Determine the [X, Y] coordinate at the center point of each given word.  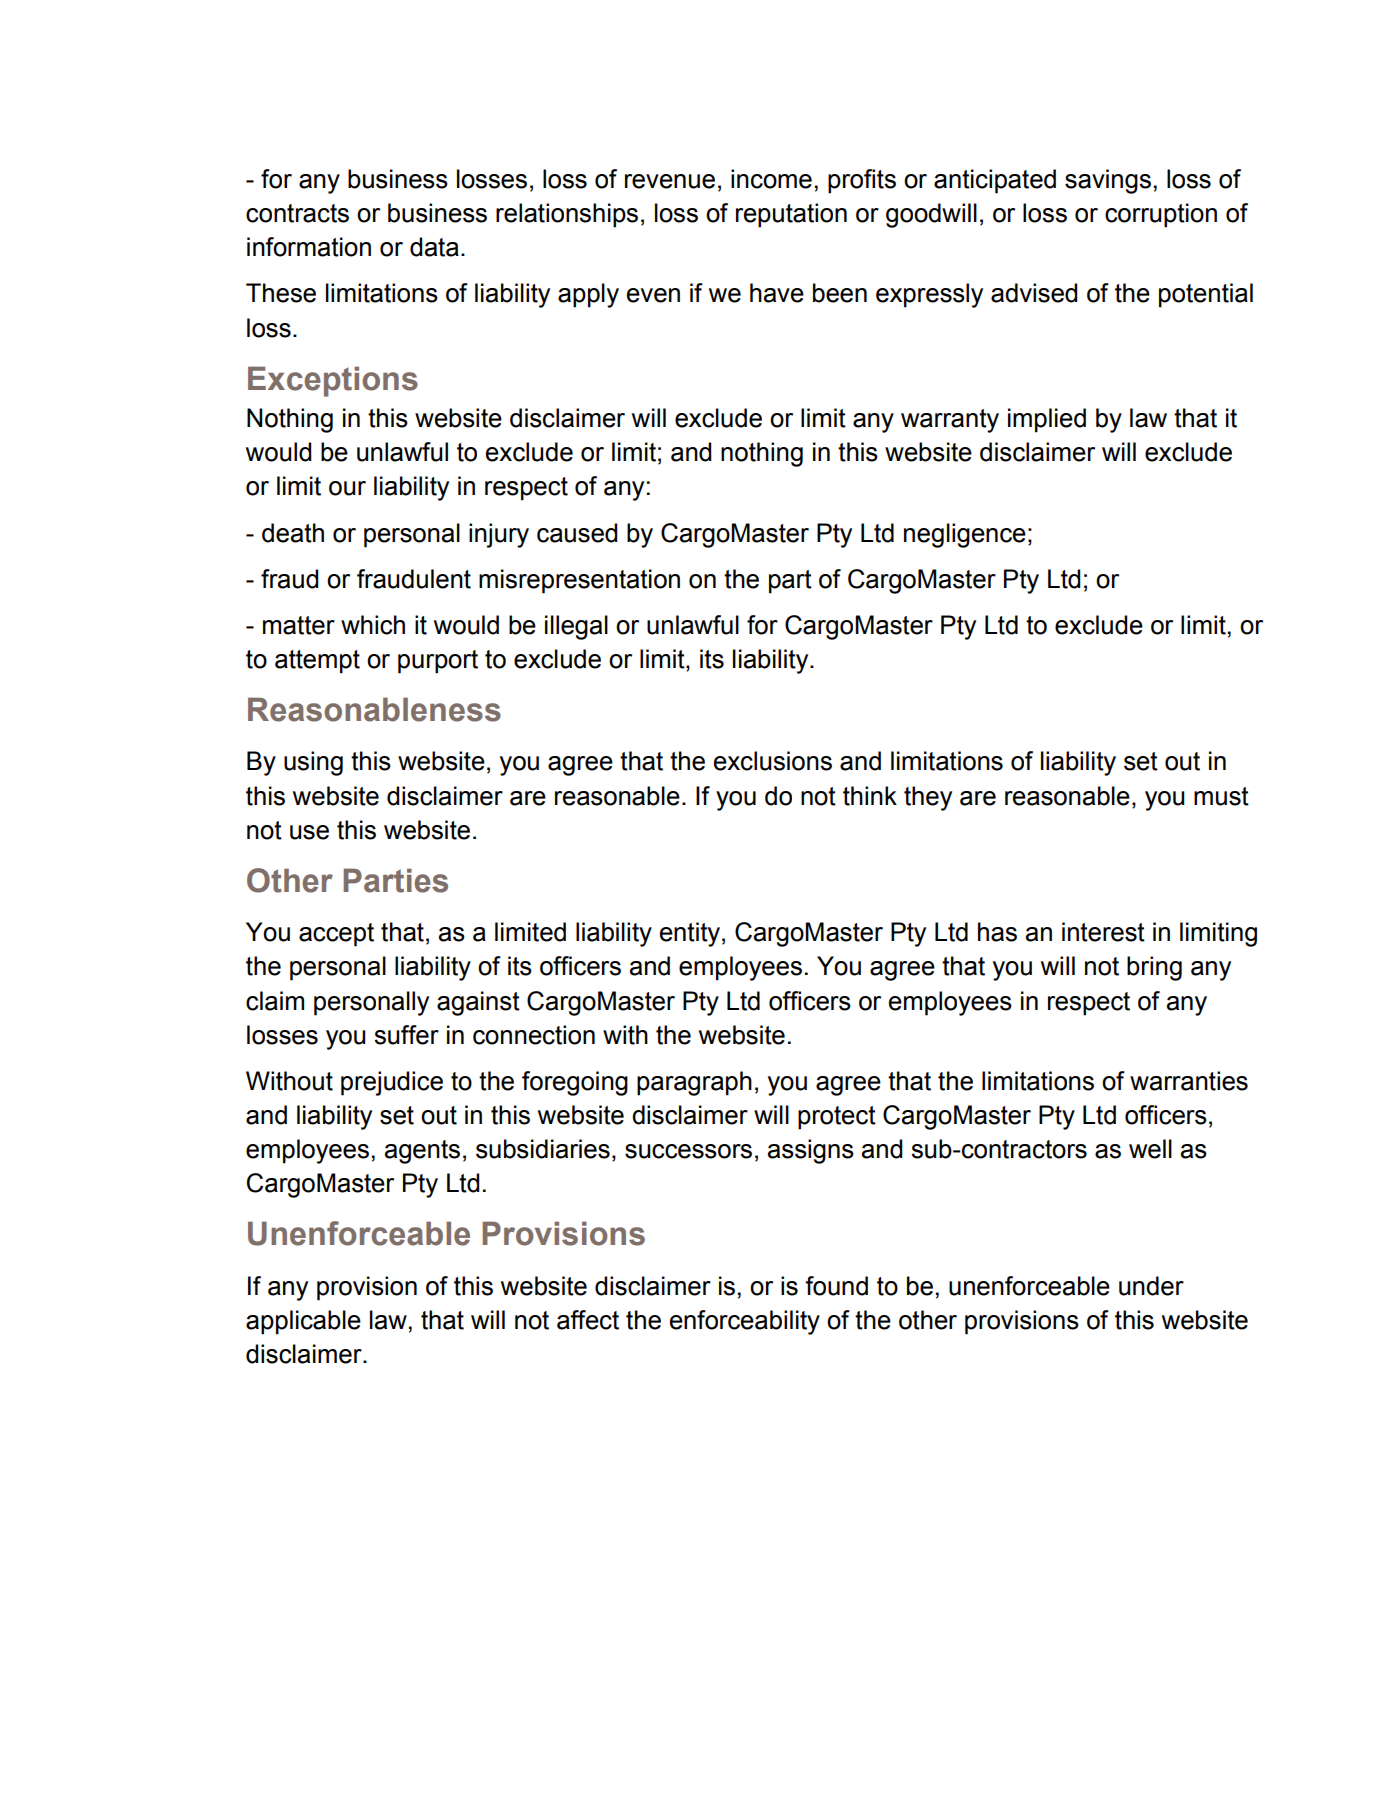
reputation [791, 215]
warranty [950, 421]
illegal [576, 627]
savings [1108, 181]
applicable [303, 1322]
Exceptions [333, 381]
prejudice [392, 1083]
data [434, 247]
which [373, 625]
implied [1047, 420]
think [870, 796]
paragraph [694, 1083]
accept [336, 935]
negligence [965, 535]
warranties [1189, 1081]
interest [1103, 932]
